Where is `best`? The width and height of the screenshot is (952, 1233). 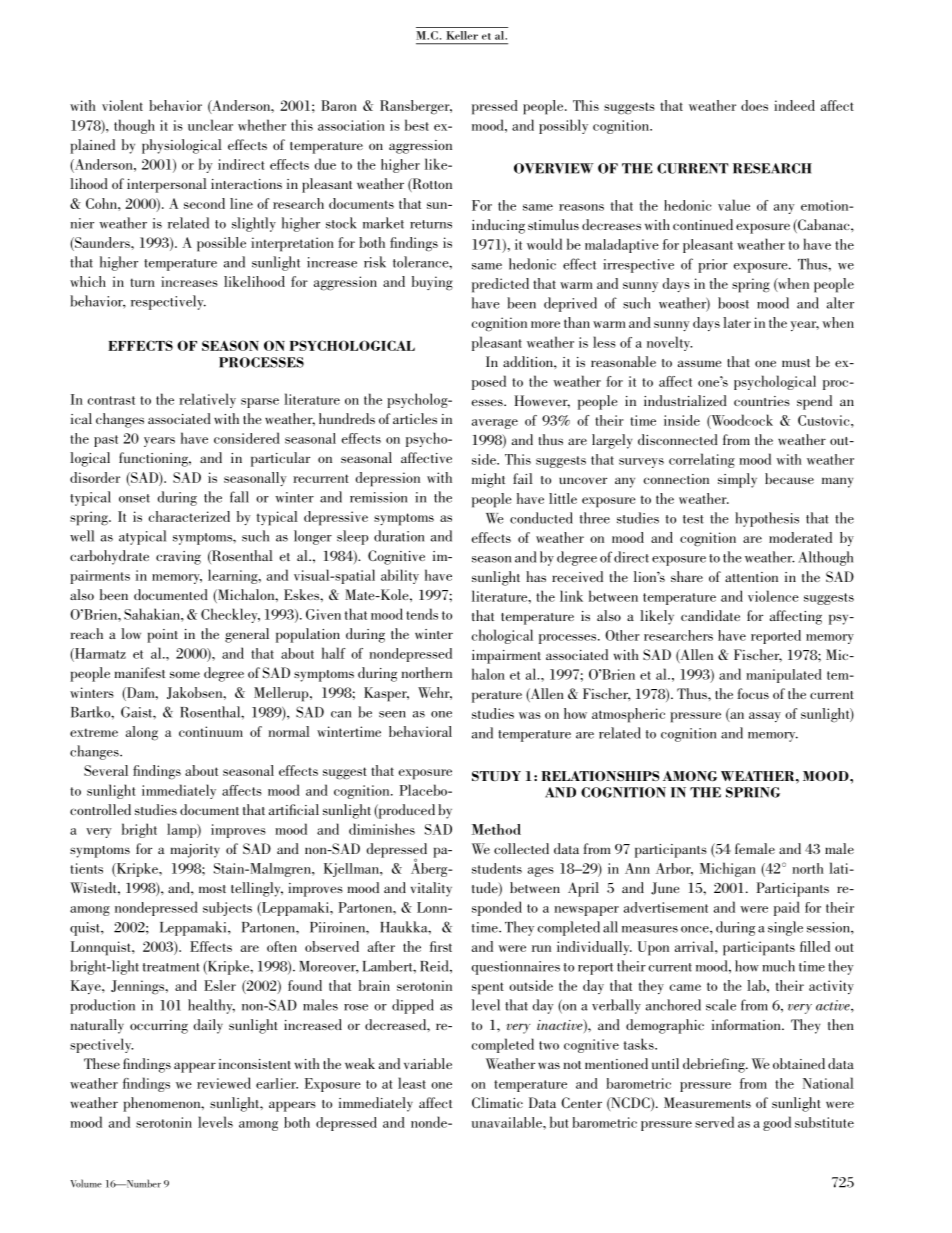
best is located at coordinates (417, 125).
